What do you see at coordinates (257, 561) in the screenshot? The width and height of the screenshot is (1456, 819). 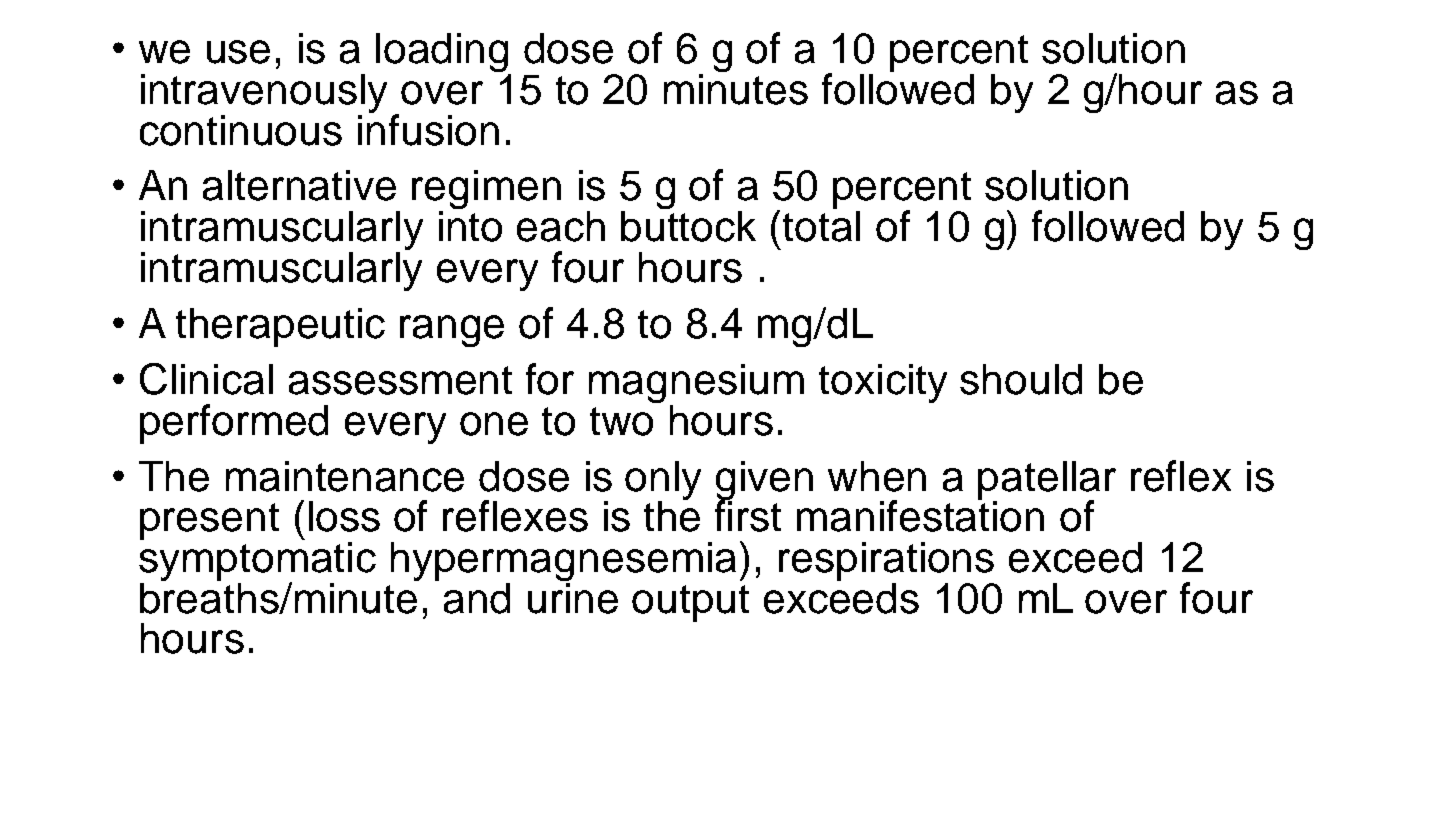 I see `symptomatic` at bounding box center [257, 561].
